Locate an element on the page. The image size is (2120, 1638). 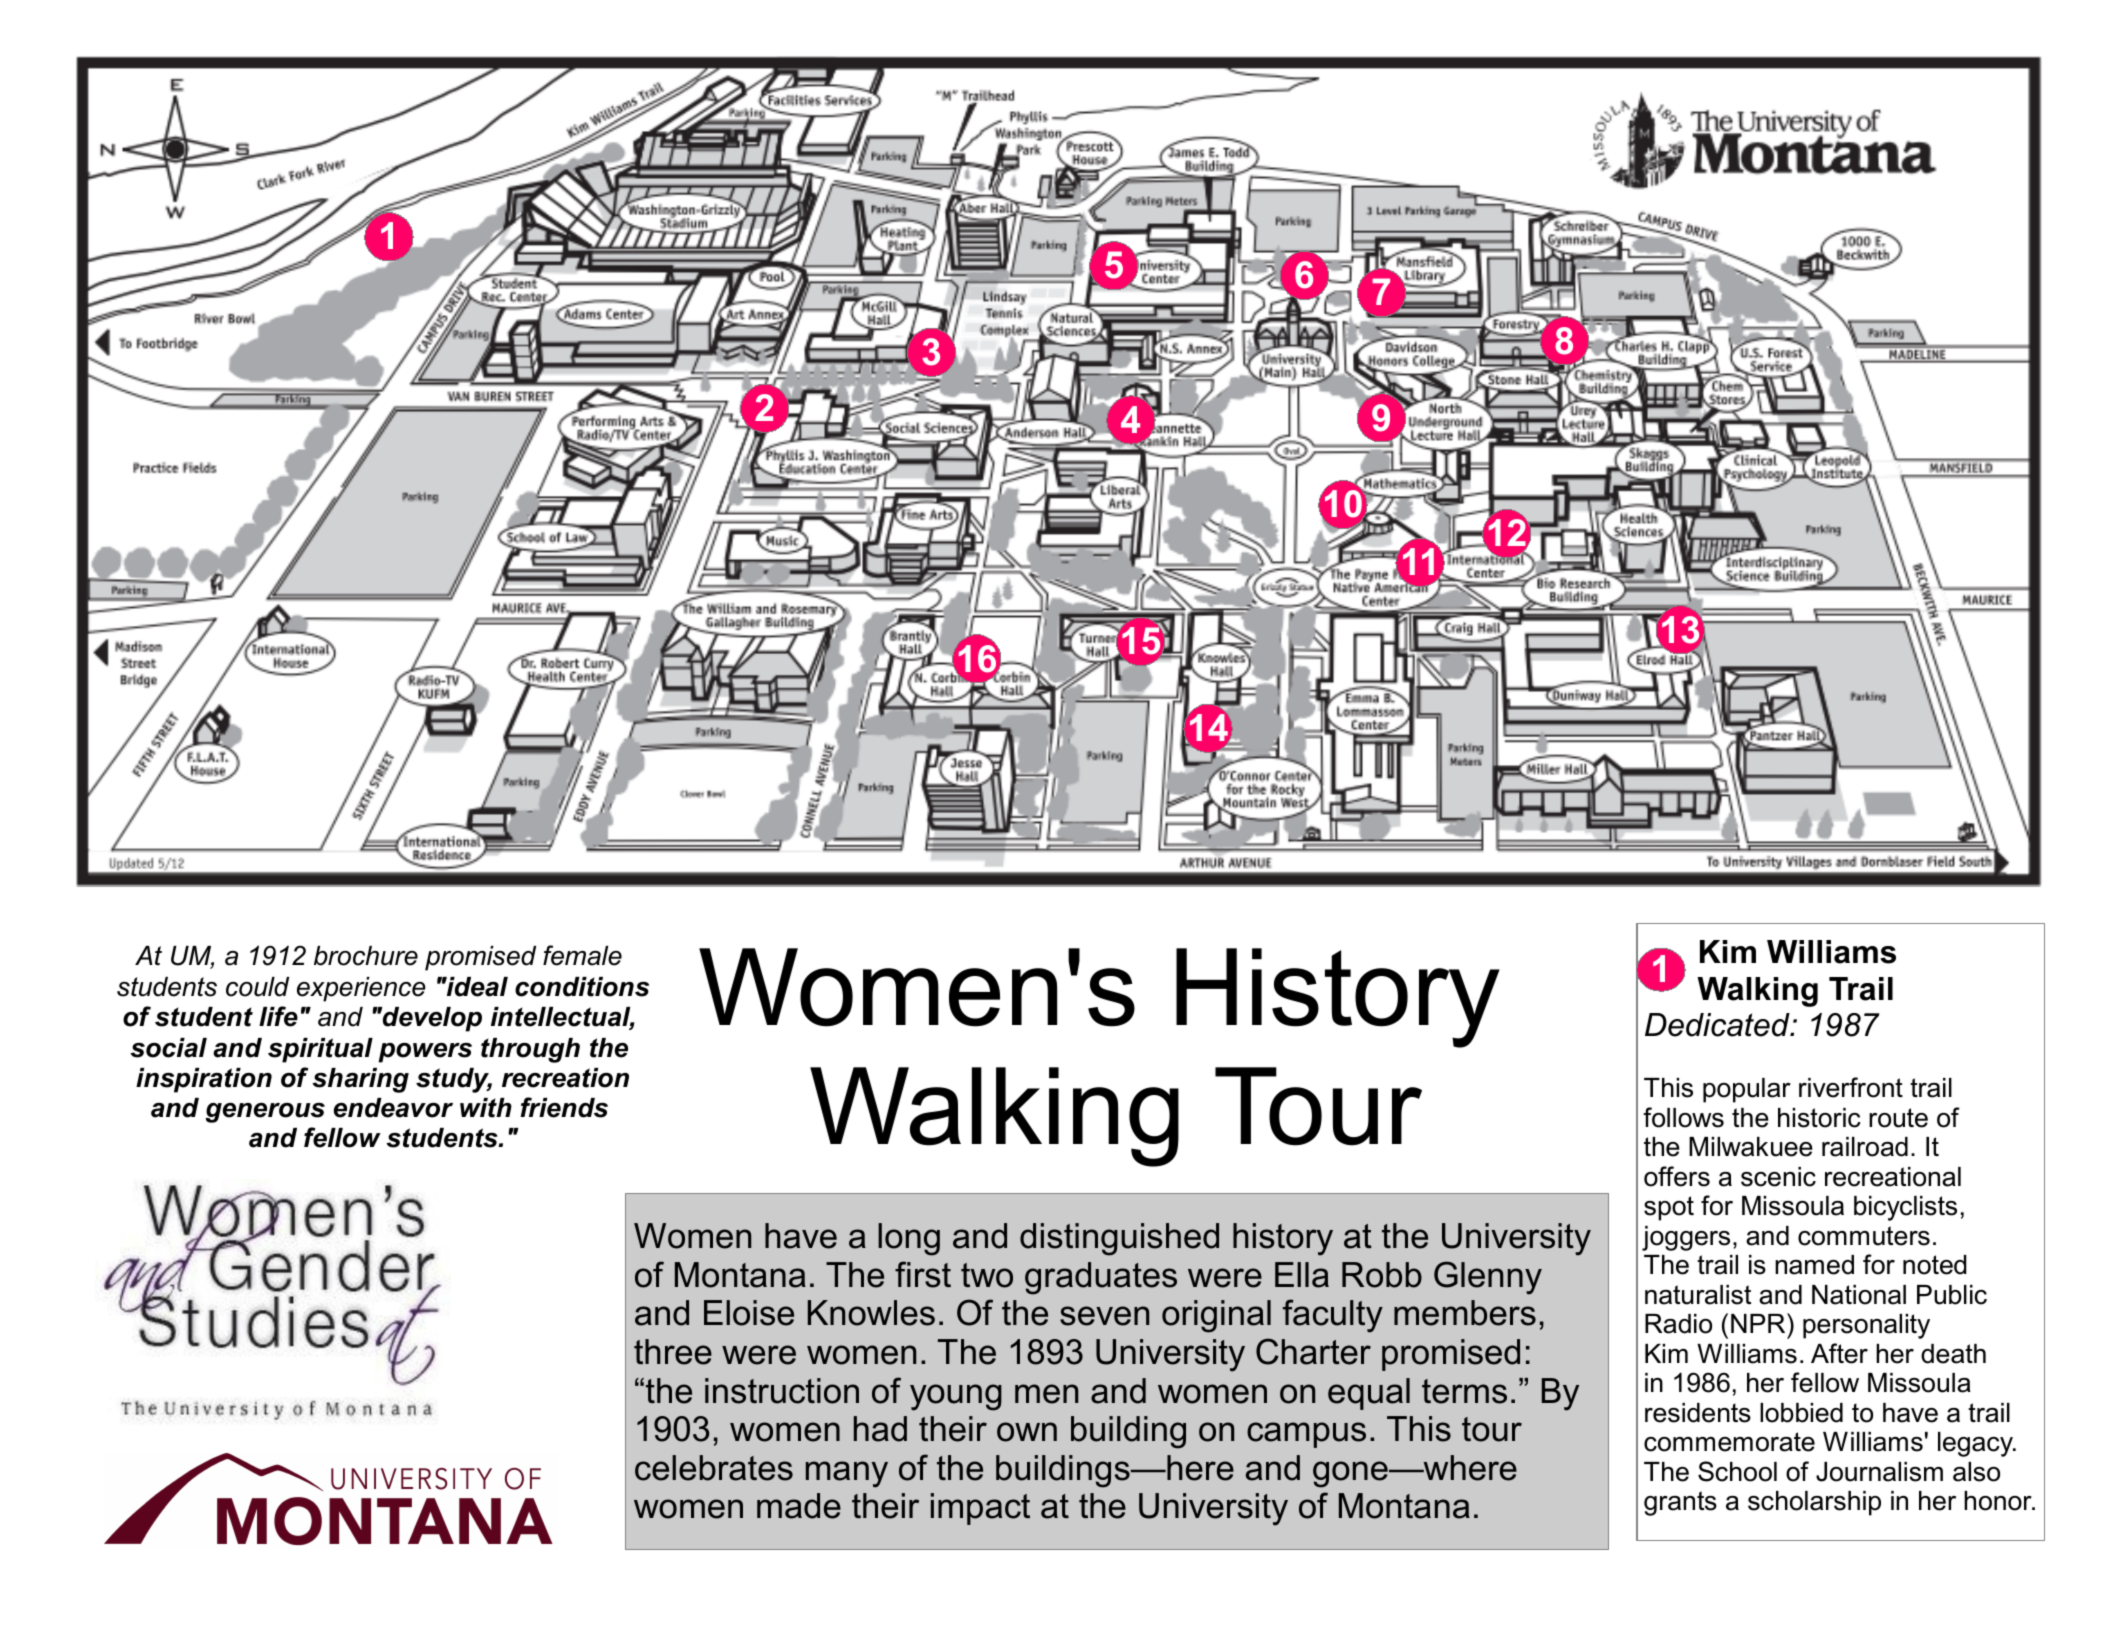
experience is located at coordinates (361, 989).
